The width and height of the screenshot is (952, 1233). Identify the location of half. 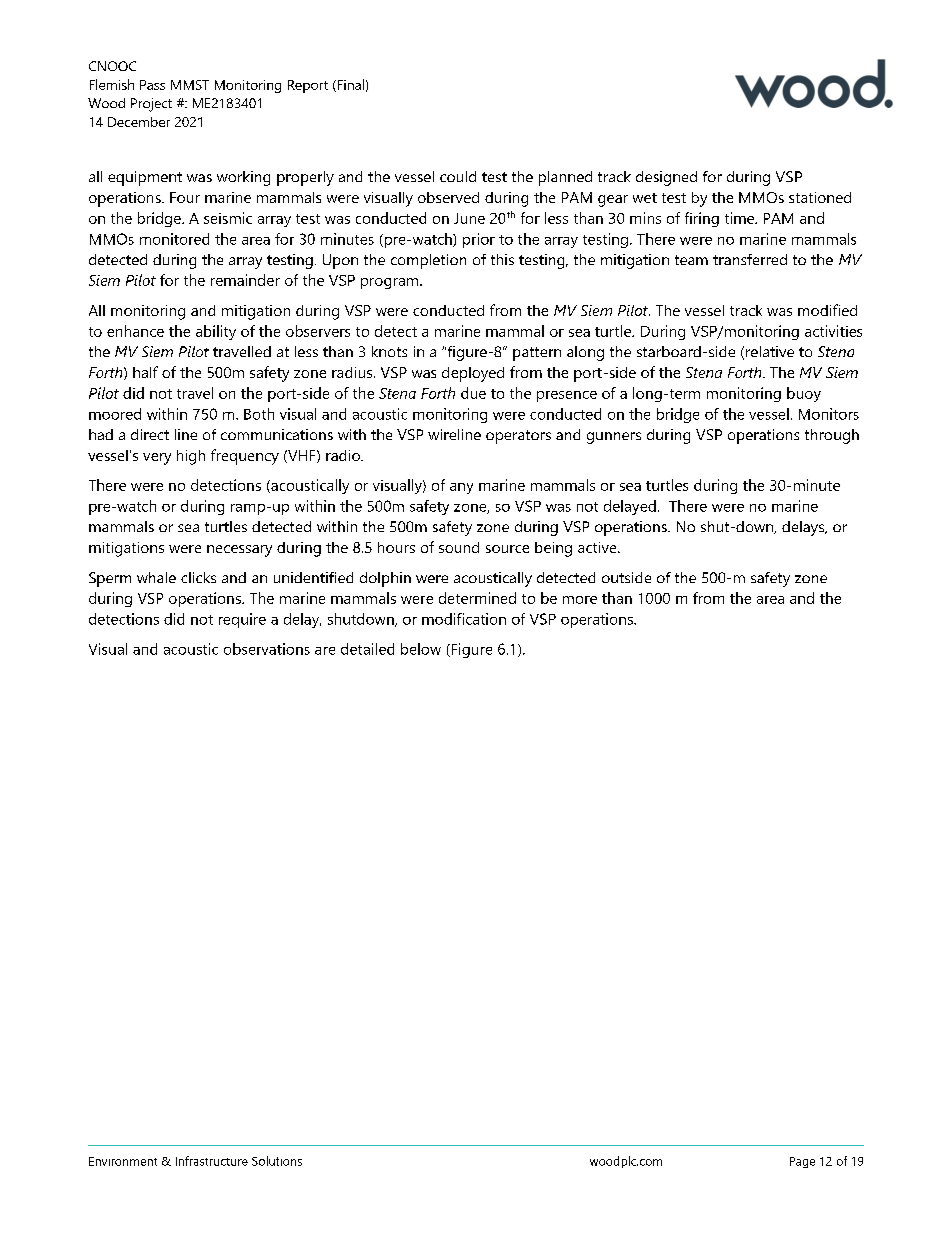
(145, 372).
